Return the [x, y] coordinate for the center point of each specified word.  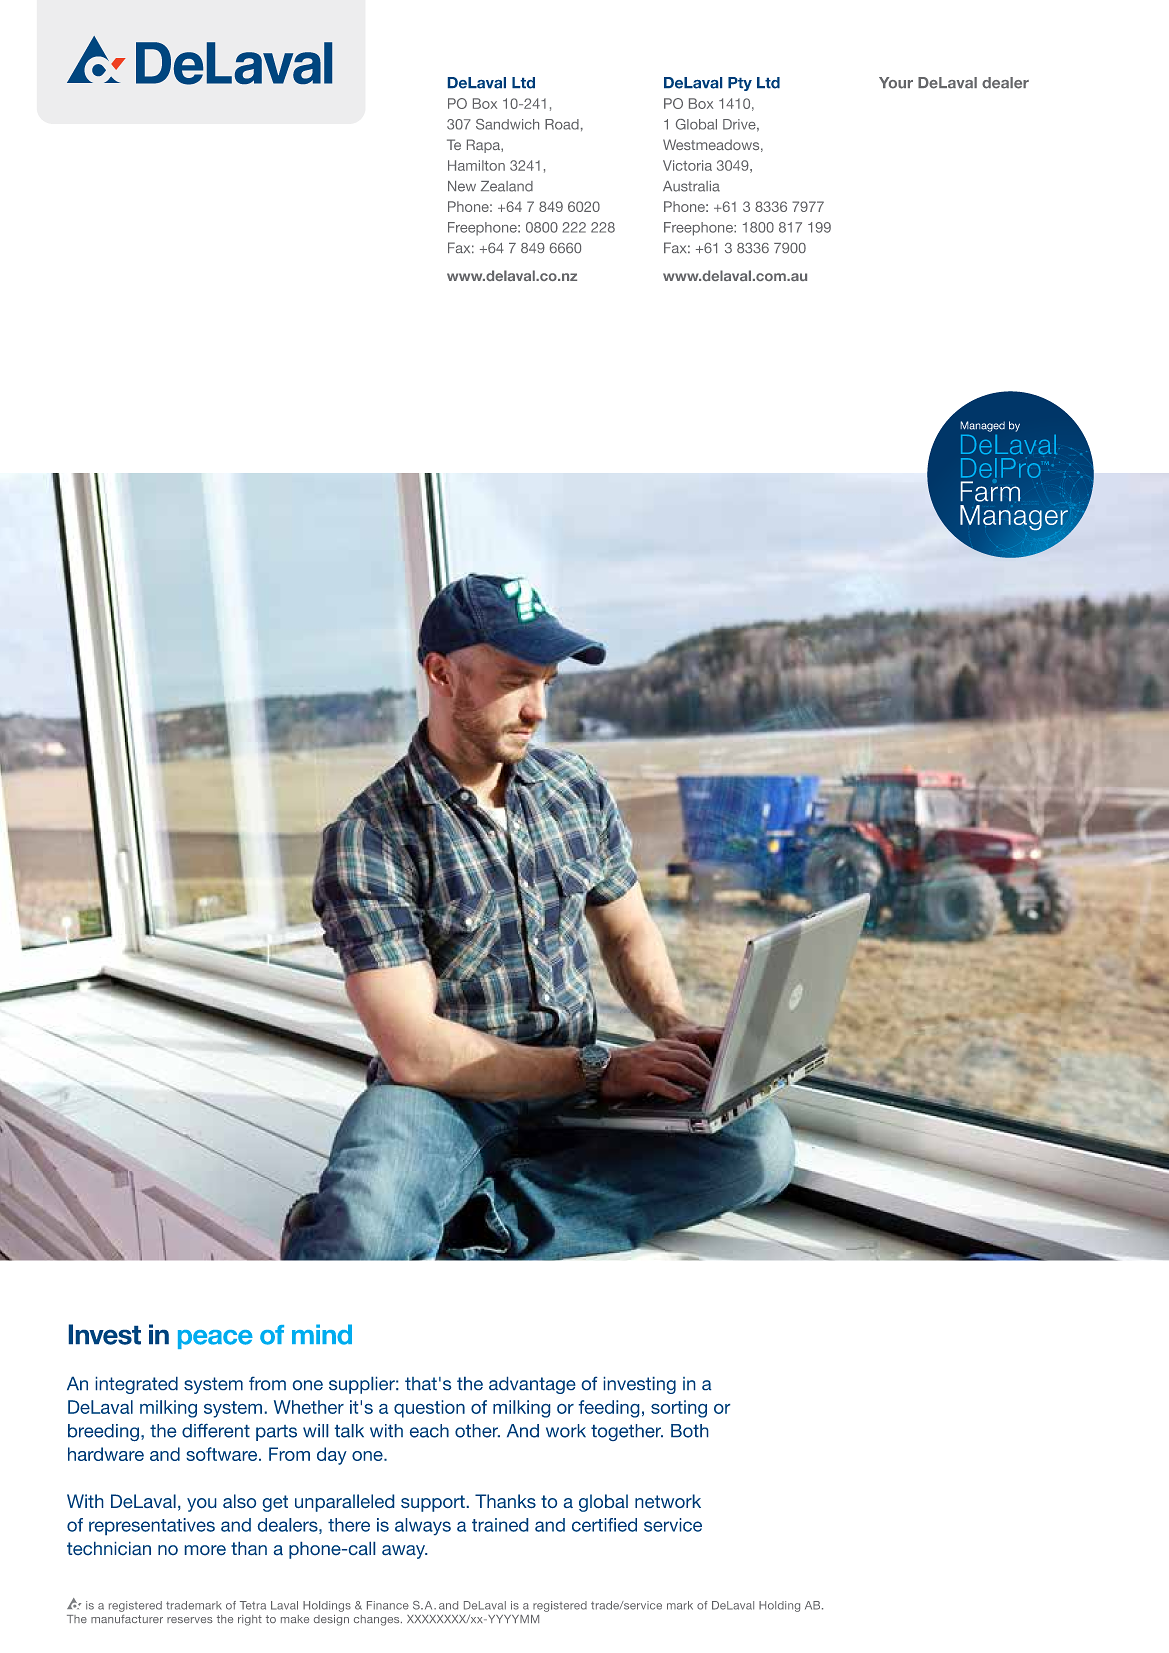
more [205, 1550]
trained [500, 1525]
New [462, 186]
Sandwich [507, 124]
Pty [740, 84]
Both [689, 1431]
